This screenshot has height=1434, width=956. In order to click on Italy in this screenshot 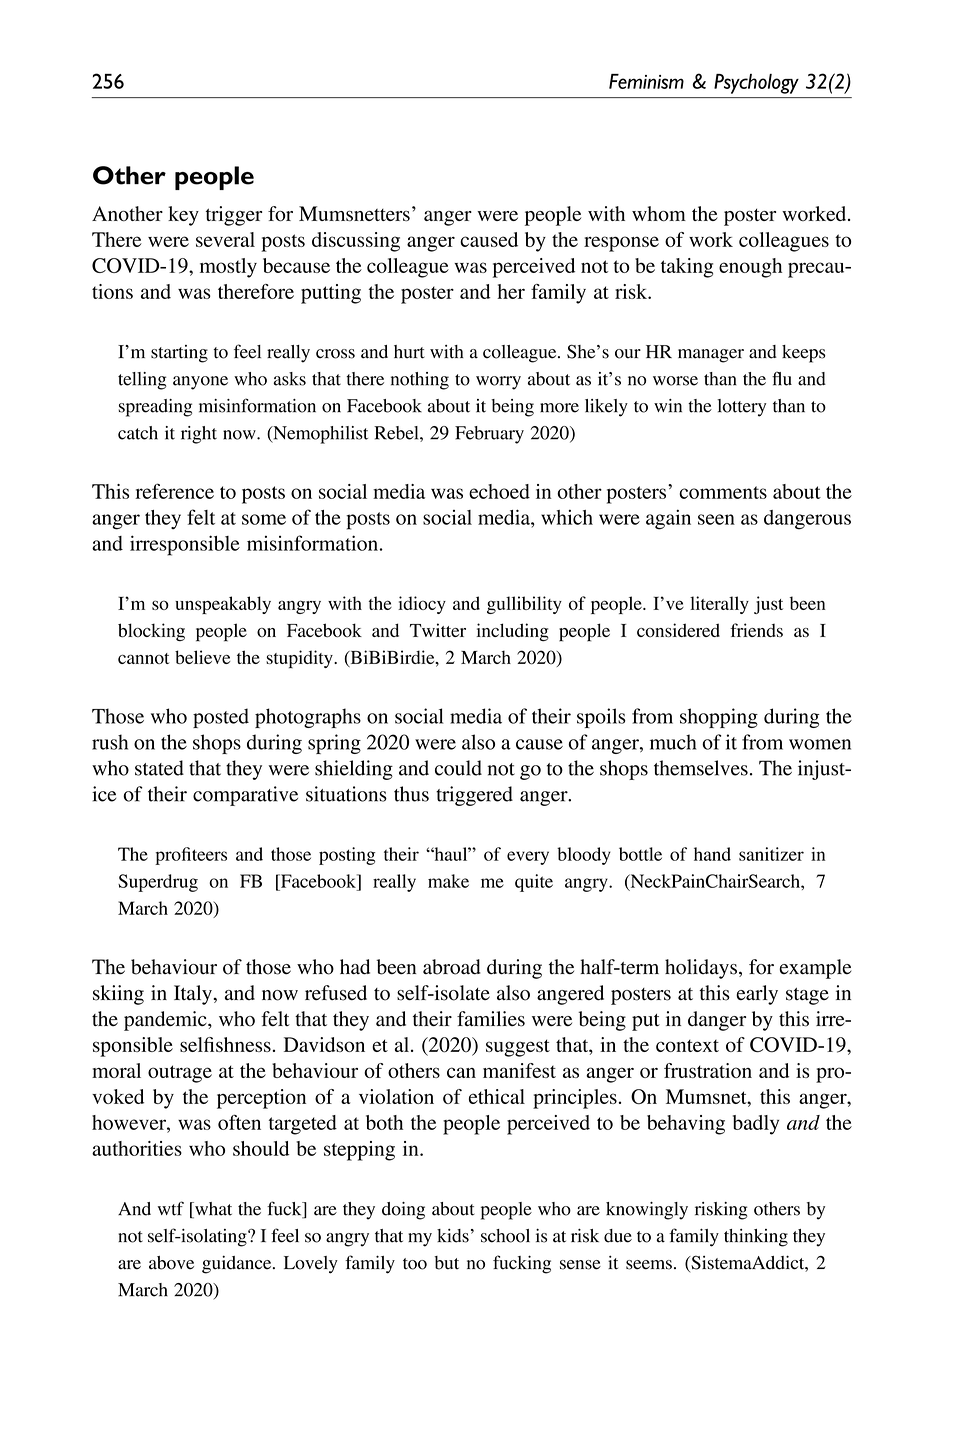, I will do `click(194, 995)`.
